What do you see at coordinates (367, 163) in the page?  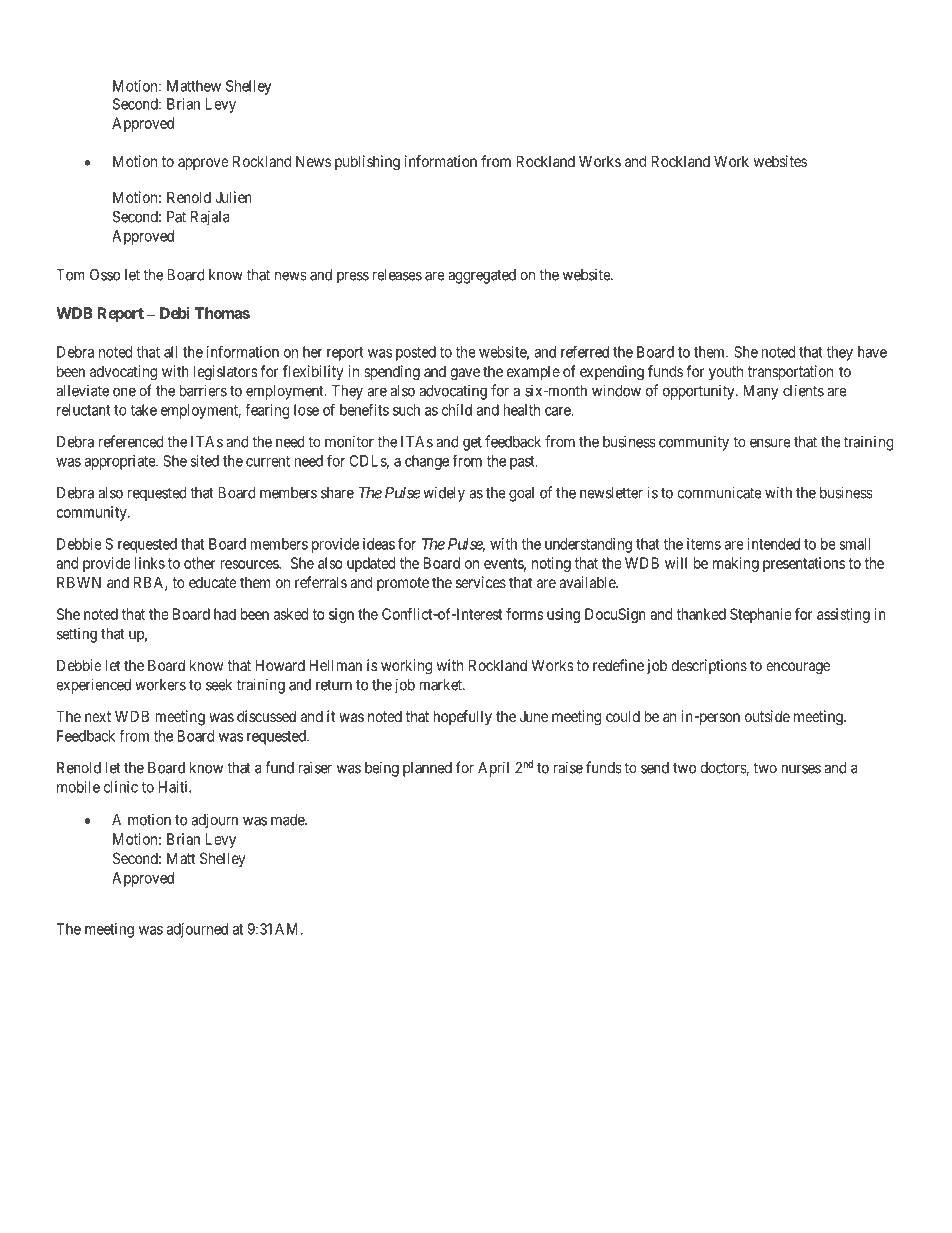 I see `publishing` at bounding box center [367, 163].
